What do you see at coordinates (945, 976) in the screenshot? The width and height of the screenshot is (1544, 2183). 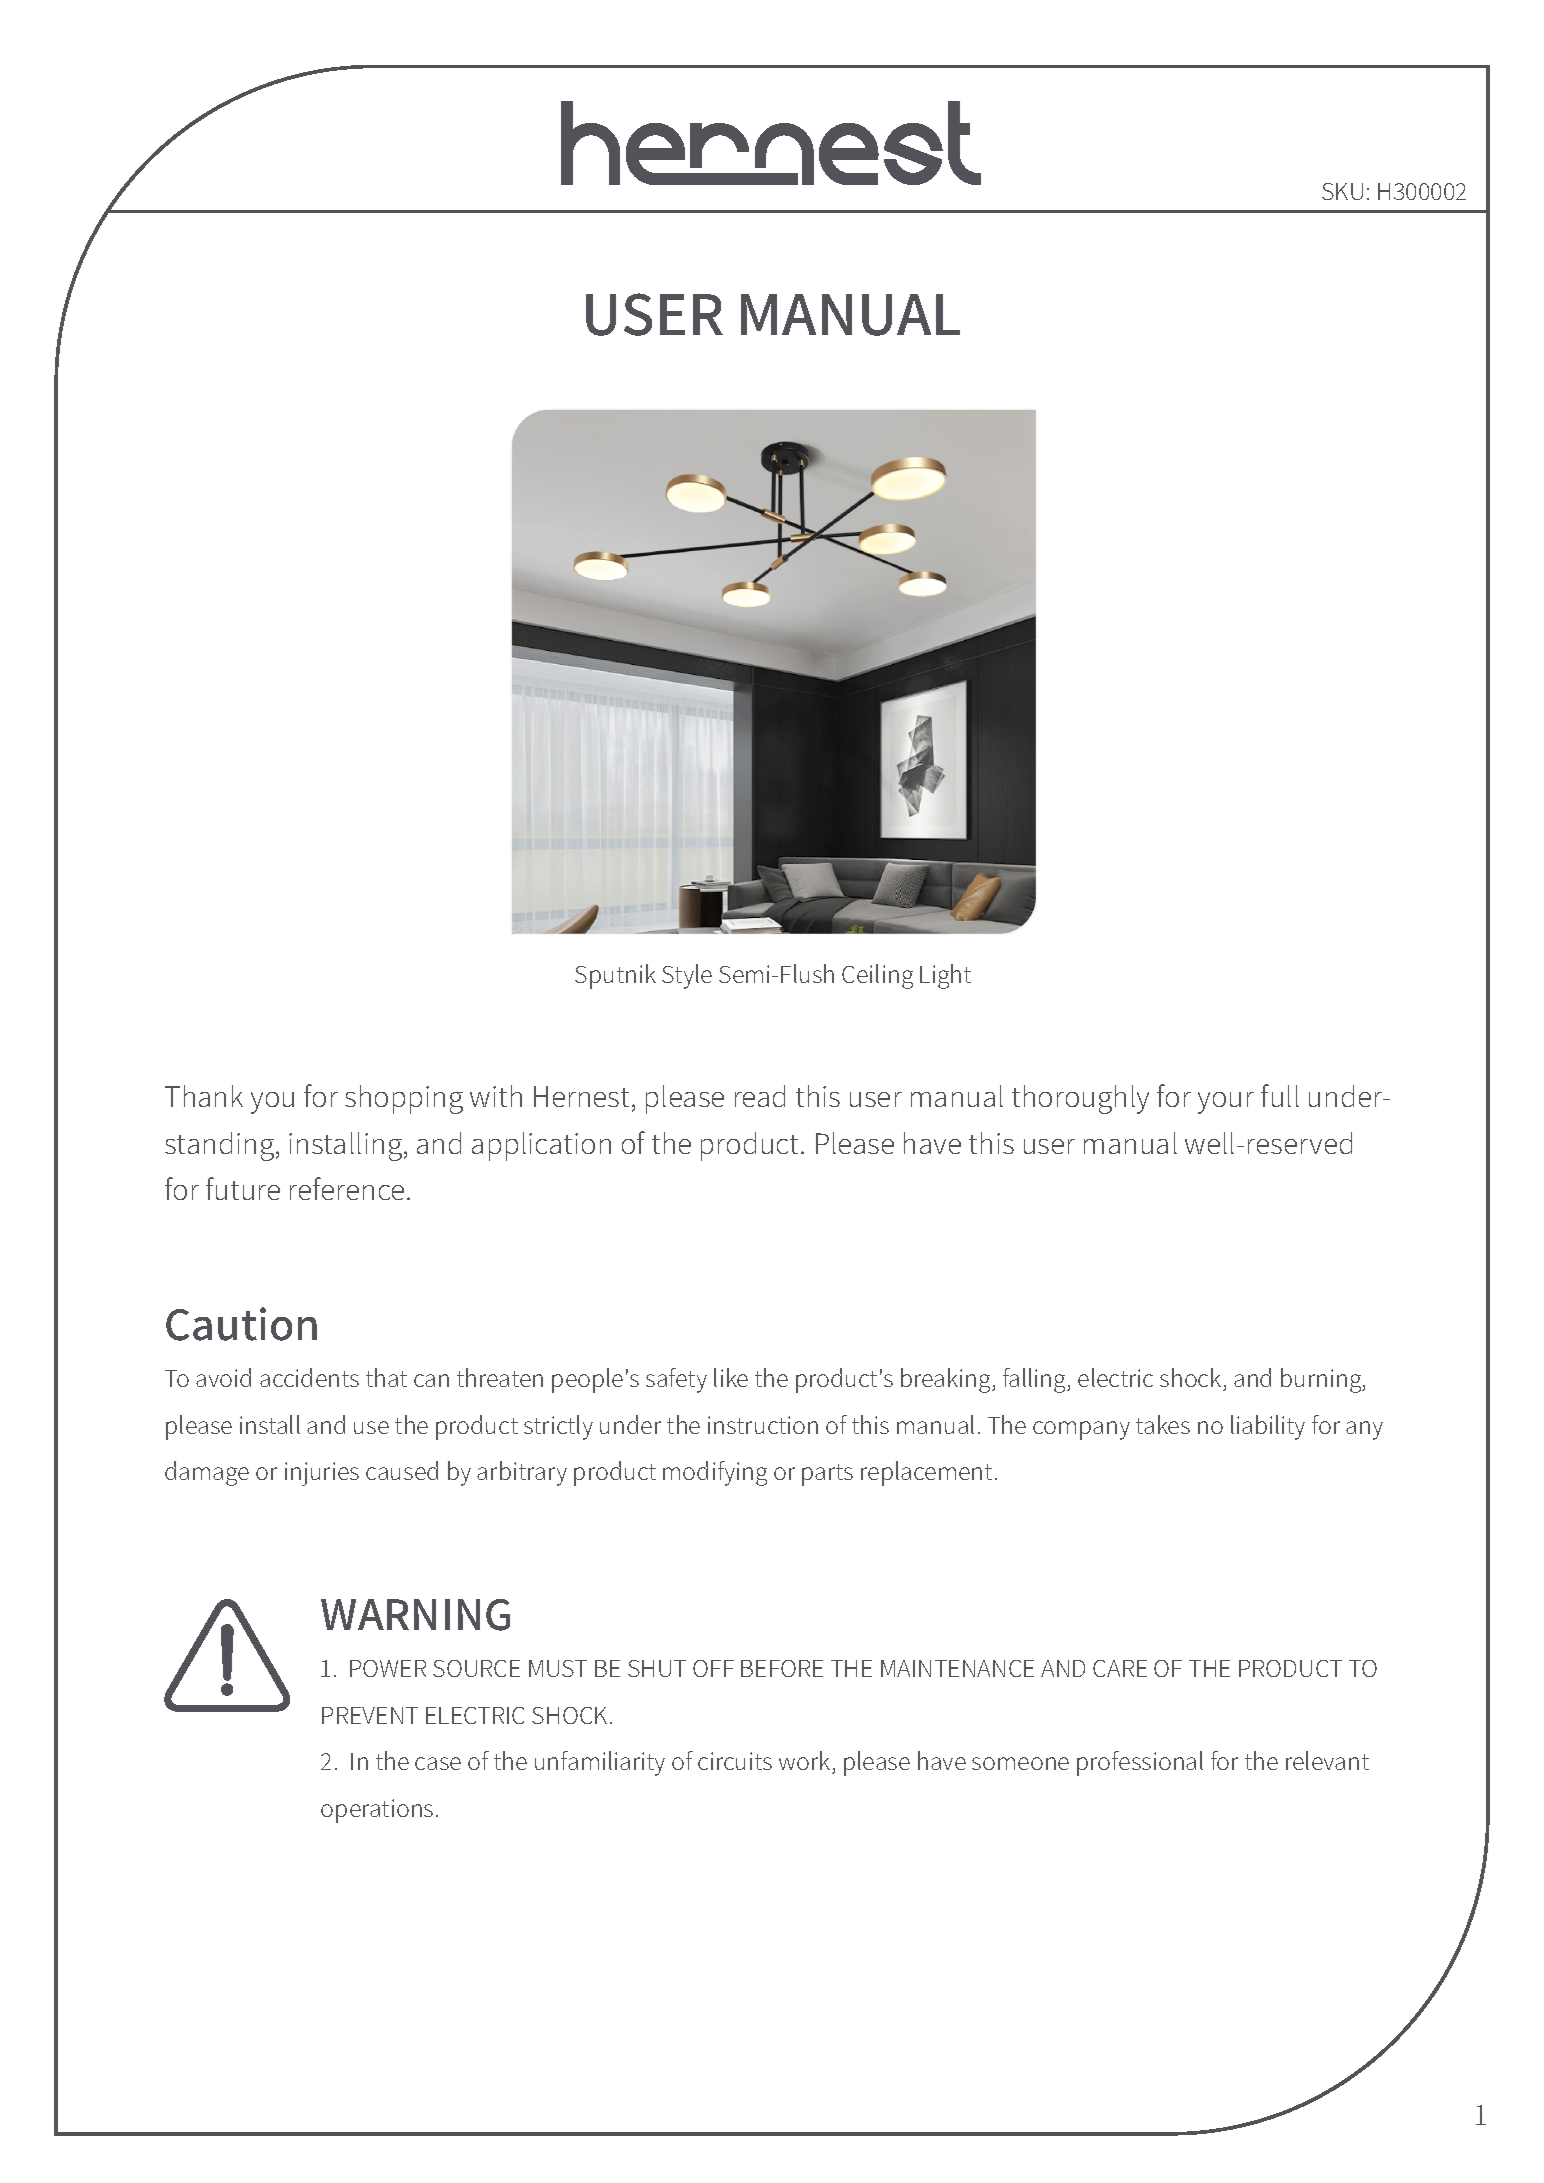 I see `Light` at bounding box center [945, 976].
